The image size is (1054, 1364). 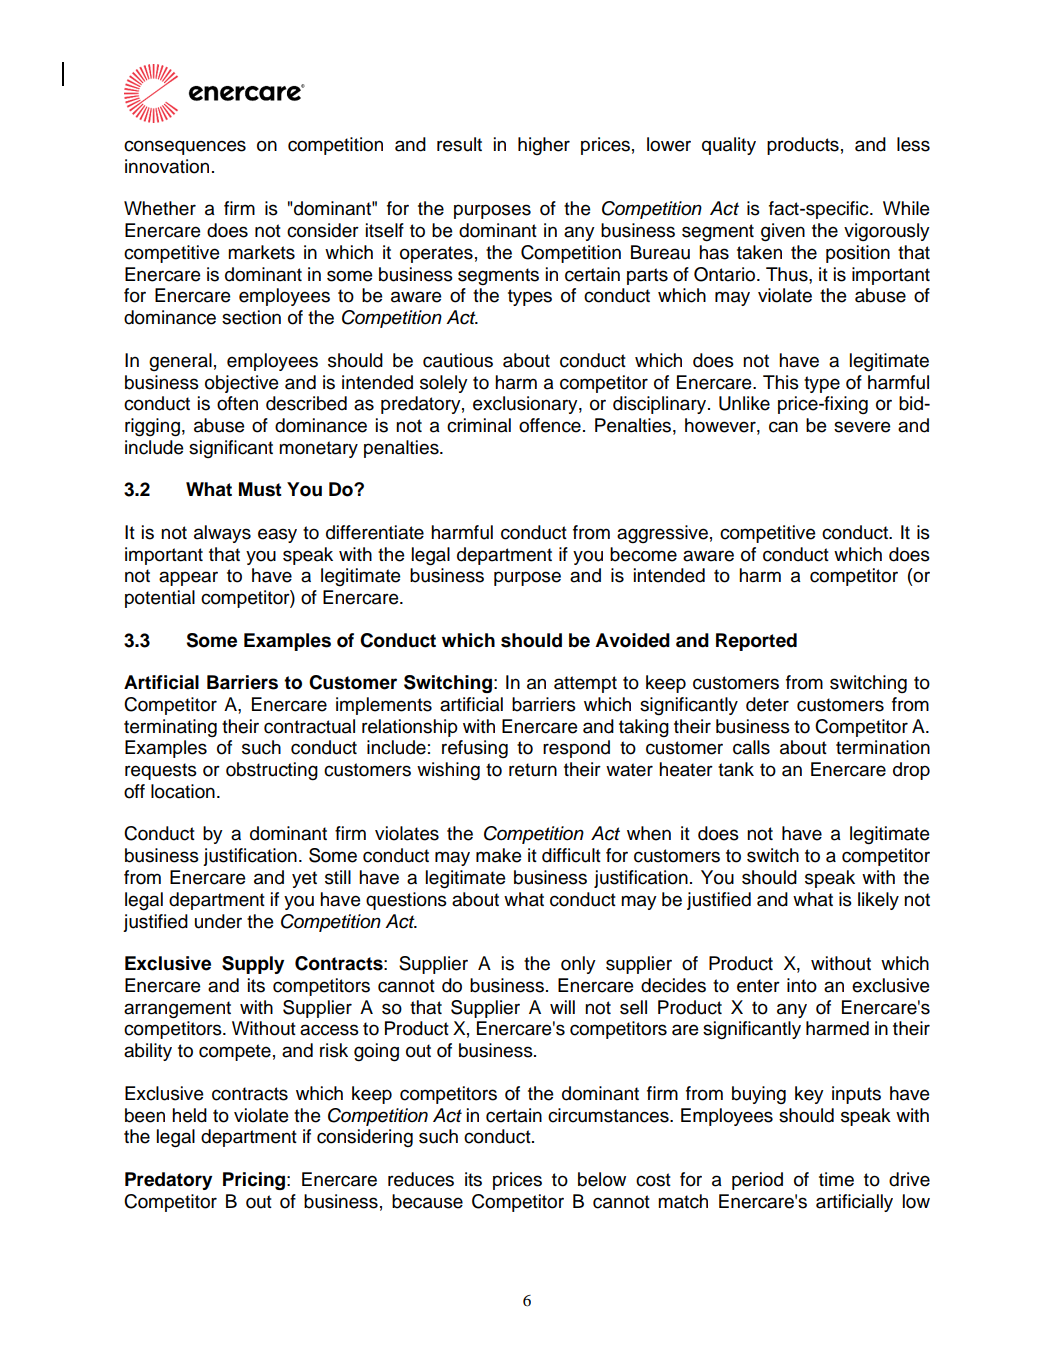 What do you see at coordinates (585, 684) in the page?
I see `attempt` at bounding box center [585, 684].
